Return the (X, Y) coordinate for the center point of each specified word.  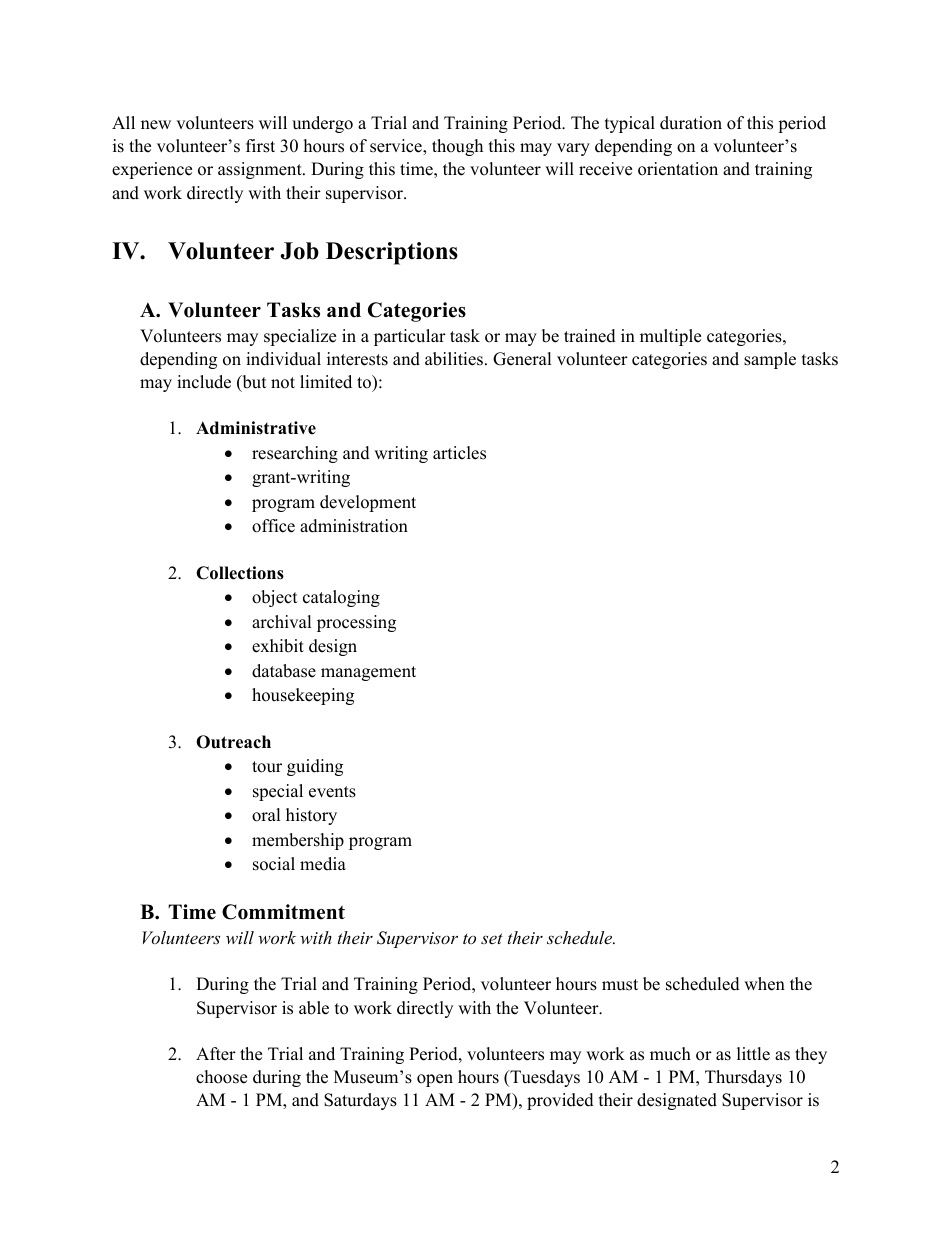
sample (770, 360)
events (332, 792)
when (764, 984)
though (457, 147)
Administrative (256, 428)
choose (221, 1077)
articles (459, 453)
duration (691, 123)
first (260, 146)
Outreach (233, 742)
